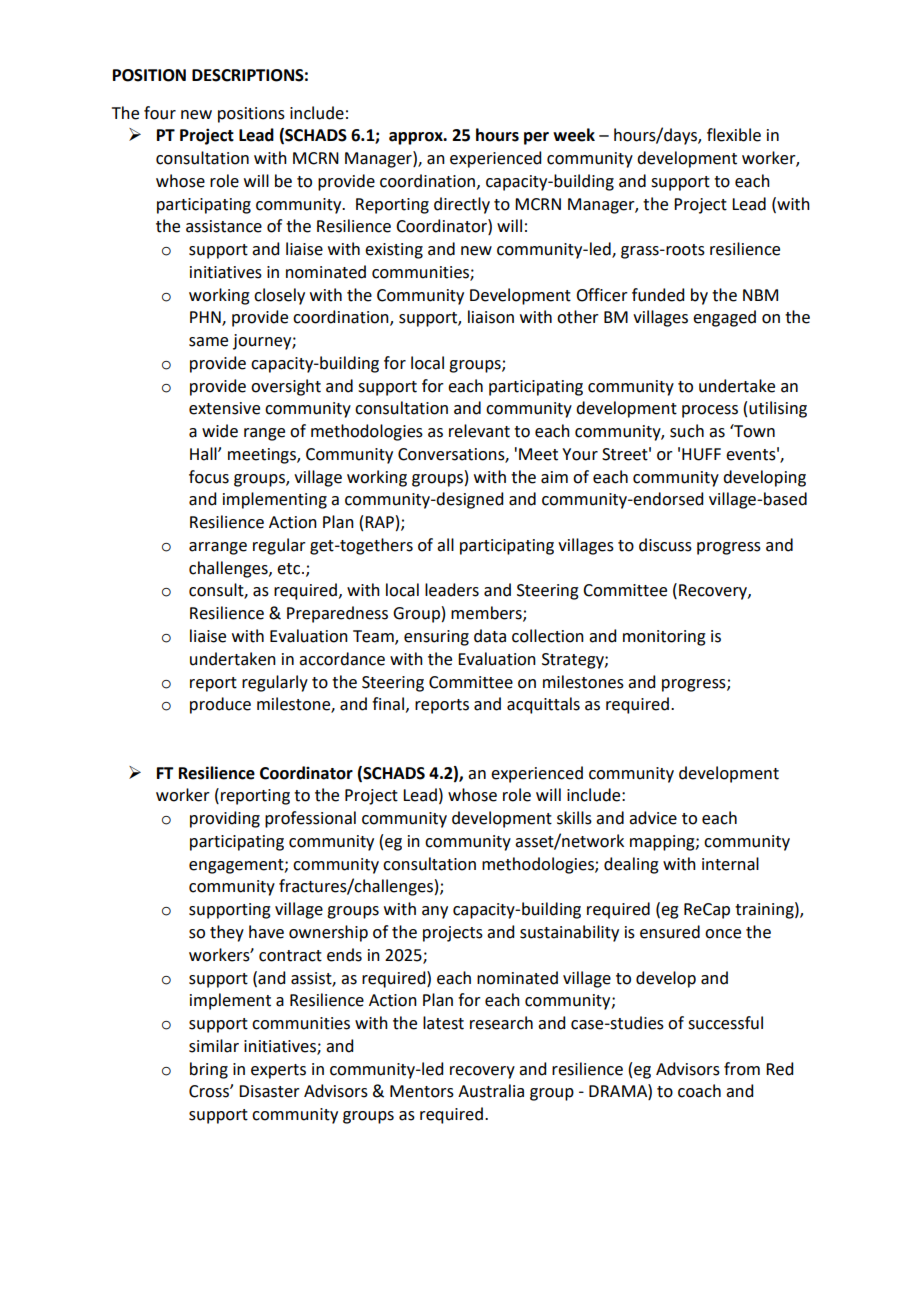  I want to click on bring, so click(209, 1070).
